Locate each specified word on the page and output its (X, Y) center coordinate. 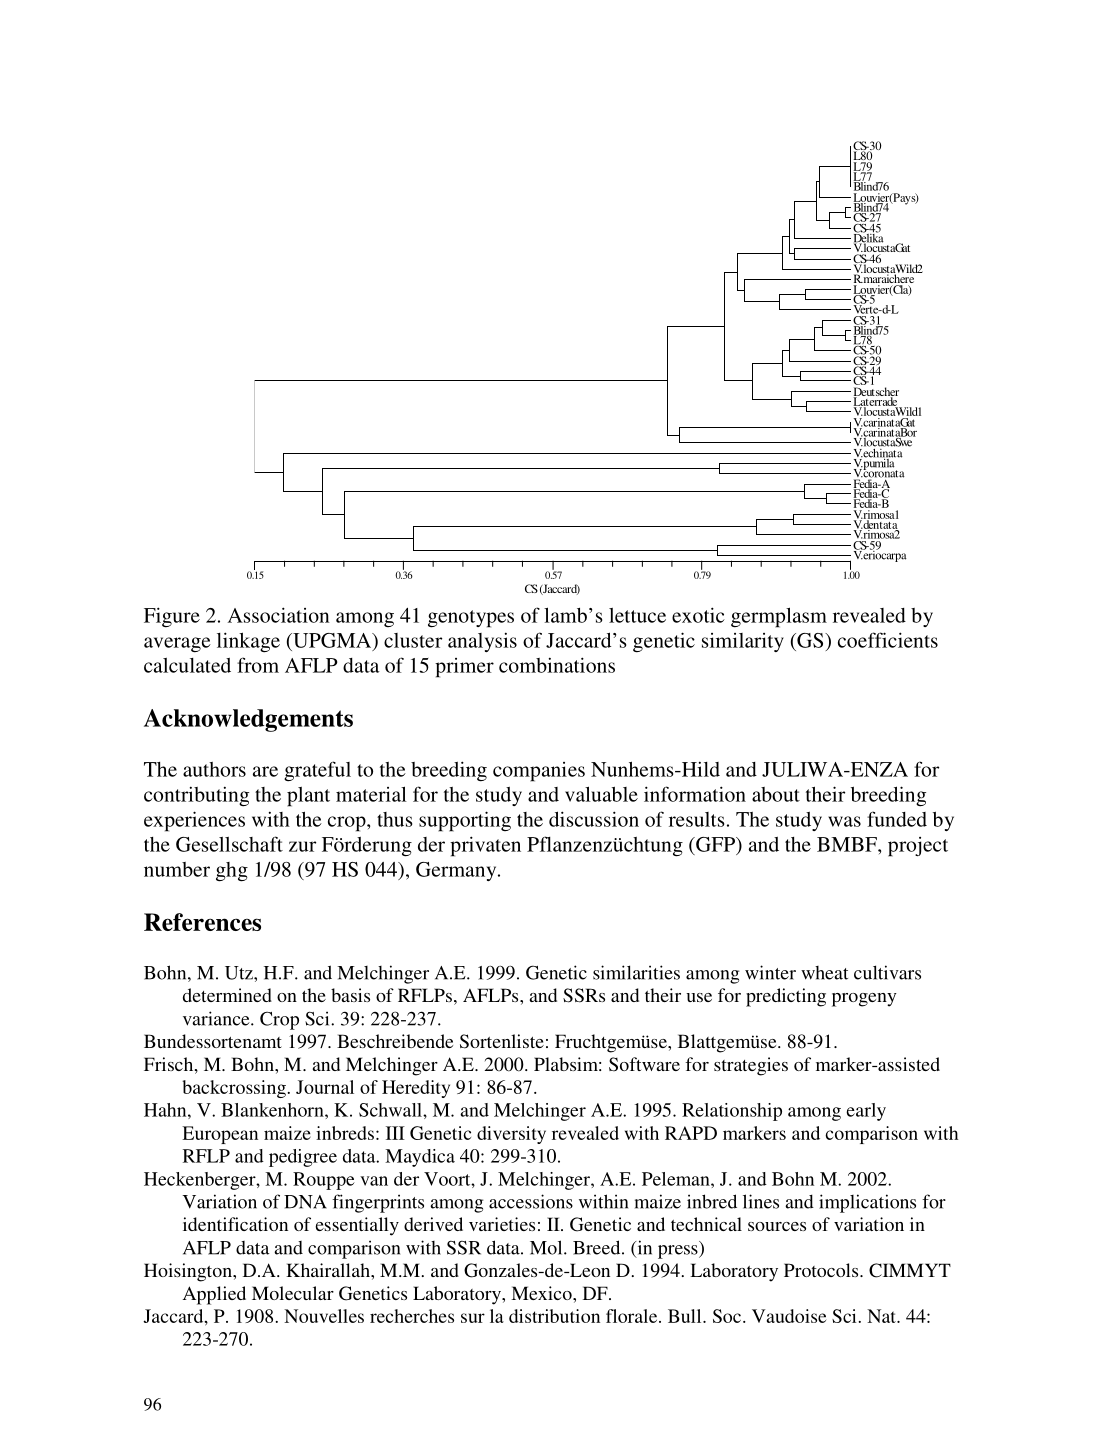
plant (308, 797)
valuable (601, 794)
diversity (511, 1135)
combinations (557, 665)
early (866, 1112)
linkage (248, 642)
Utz (240, 973)
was (844, 821)
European (220, 1135)
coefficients (888, 640)
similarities (636, 972)
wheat (824, 973)
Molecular (293, 1293)
